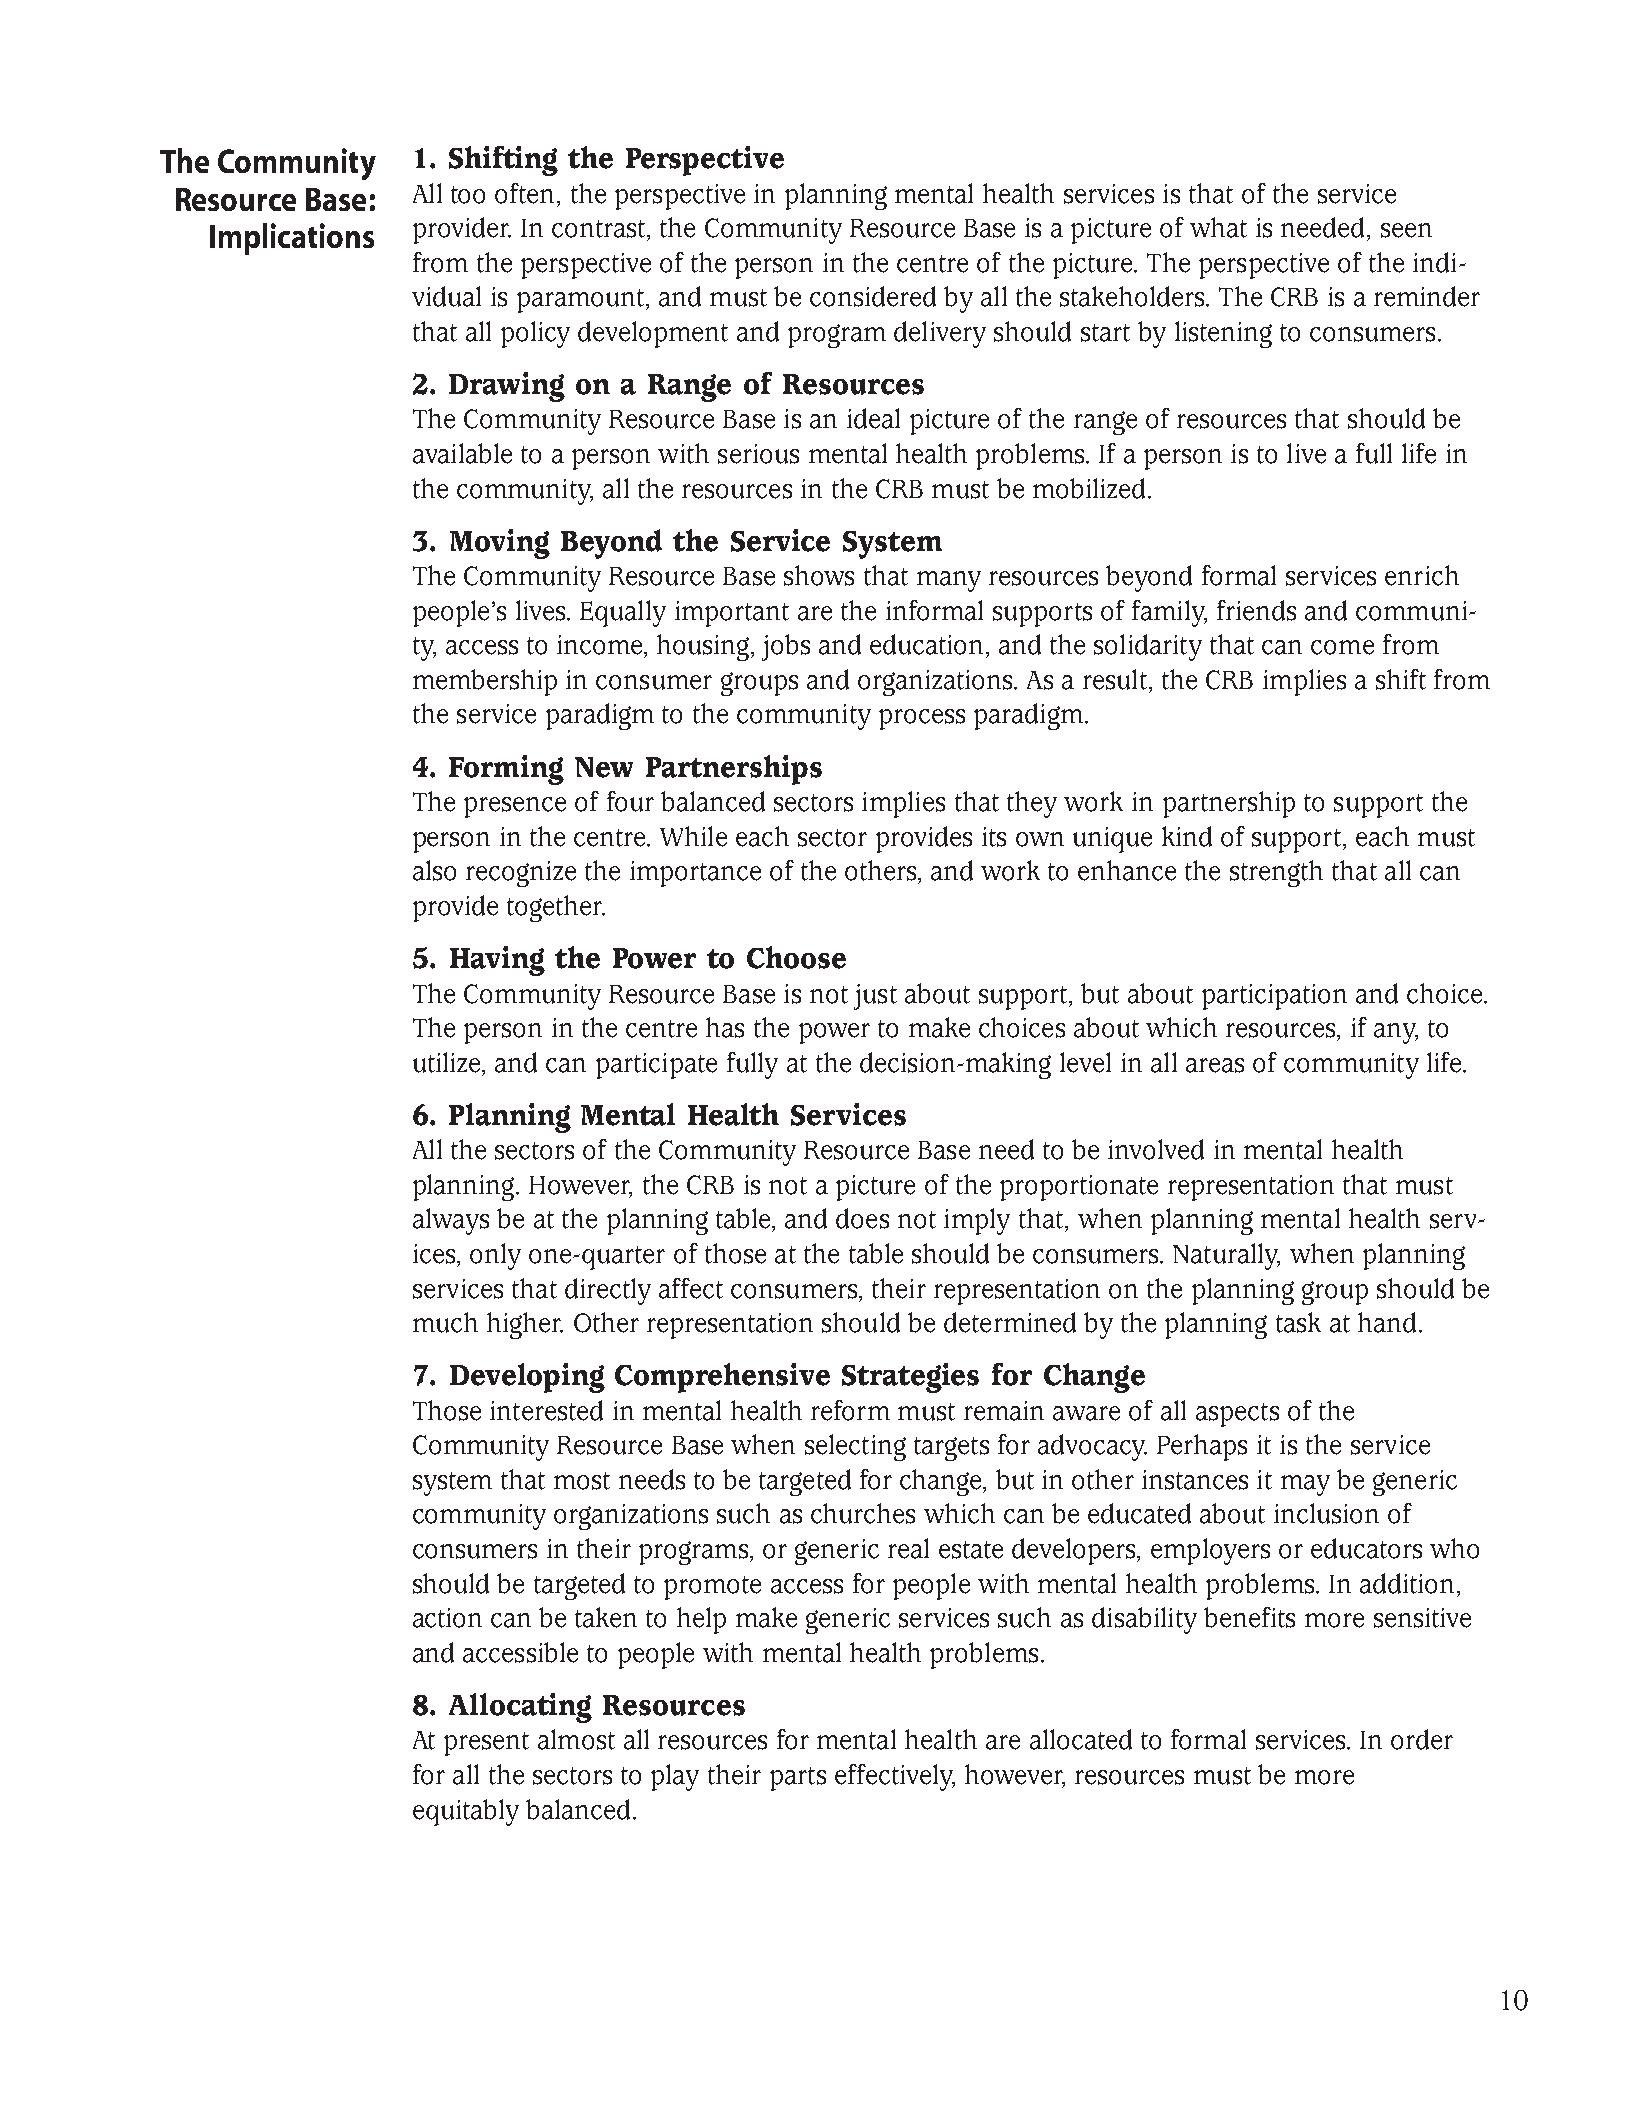 The image size is (1627, 2105). I want to click on just, so click(875, 997).
